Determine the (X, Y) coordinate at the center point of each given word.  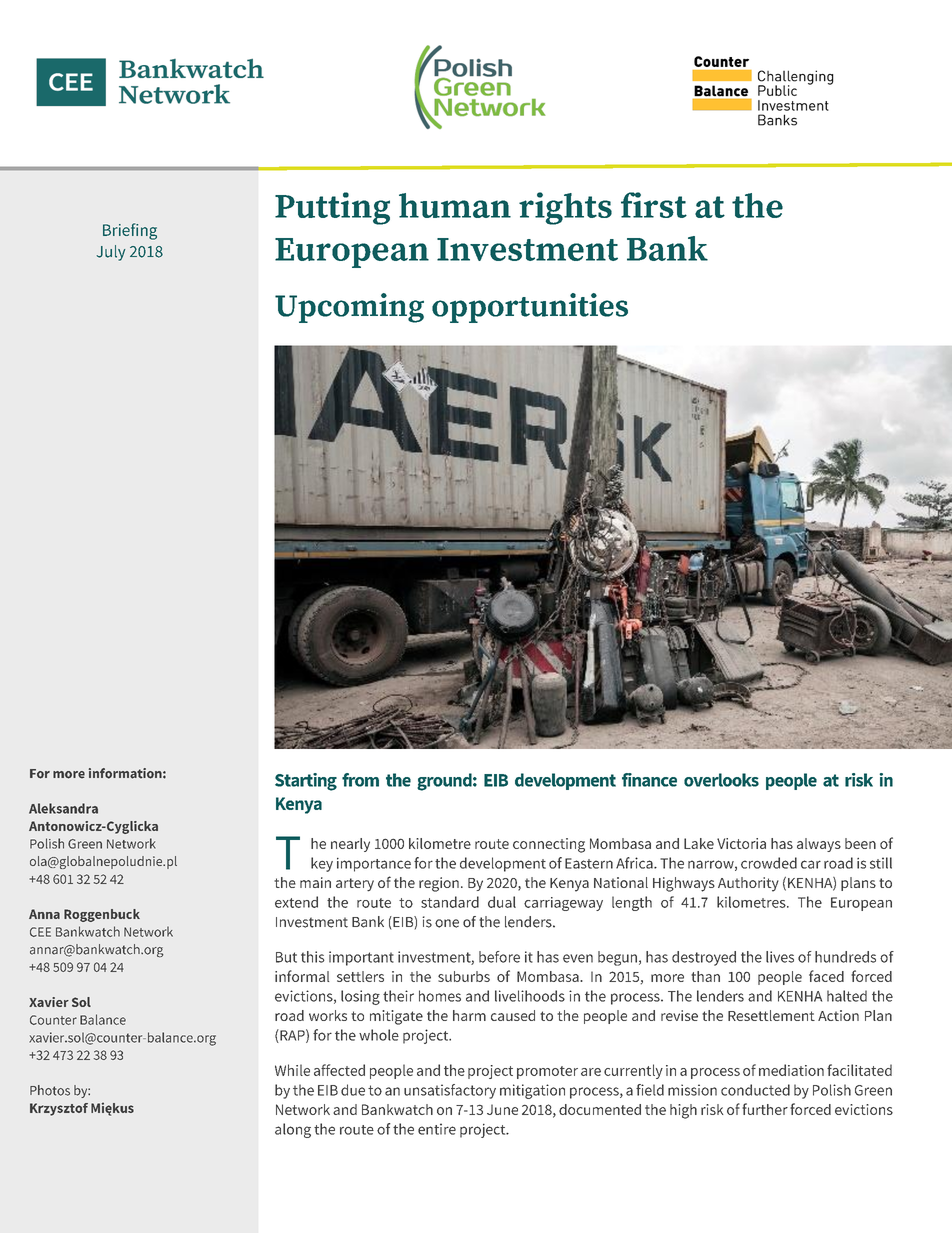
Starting (306, 782)
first (654, 205)
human (455, 205)
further (765, 1109)
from (360, 780)
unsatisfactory (450, 1091)
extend (296, 902)
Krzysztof (59, 1109)
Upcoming (349, 308)
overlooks (721, 780)
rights (565, 208)
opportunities (530, 308)
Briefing (130, 231)
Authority (748, 884)
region (439, 884)
